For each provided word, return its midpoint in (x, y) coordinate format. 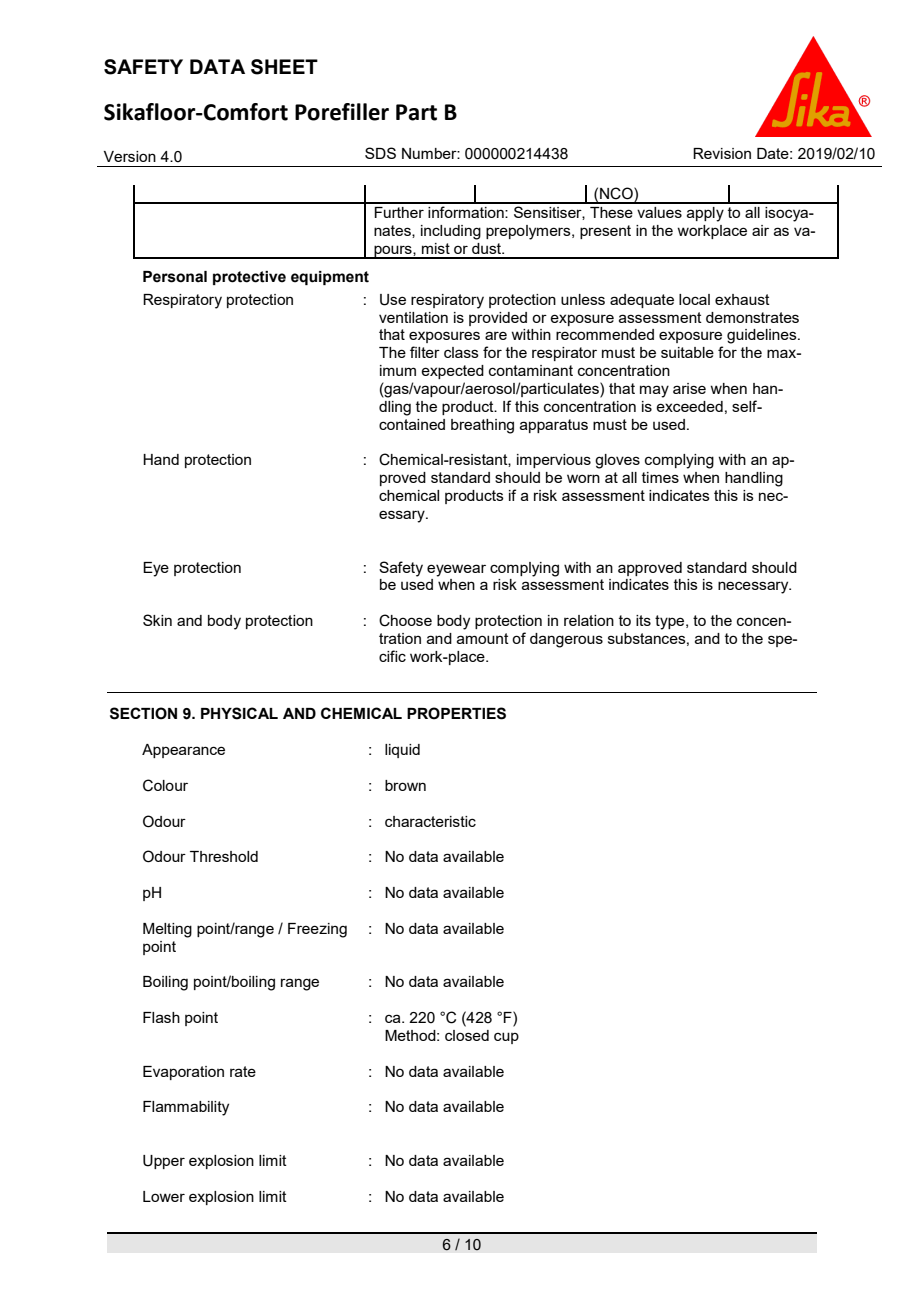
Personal (175, 277)
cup (506, 1038)
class (461, 352)
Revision (722, 153)
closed (467, 1035)
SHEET (284, 67)
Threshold (224, 856)
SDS (380, 153)
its (643, 620)
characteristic (430, 821)
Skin (157, 620)
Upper (164, 1162)
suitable (687, 352)
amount (483, 638)
